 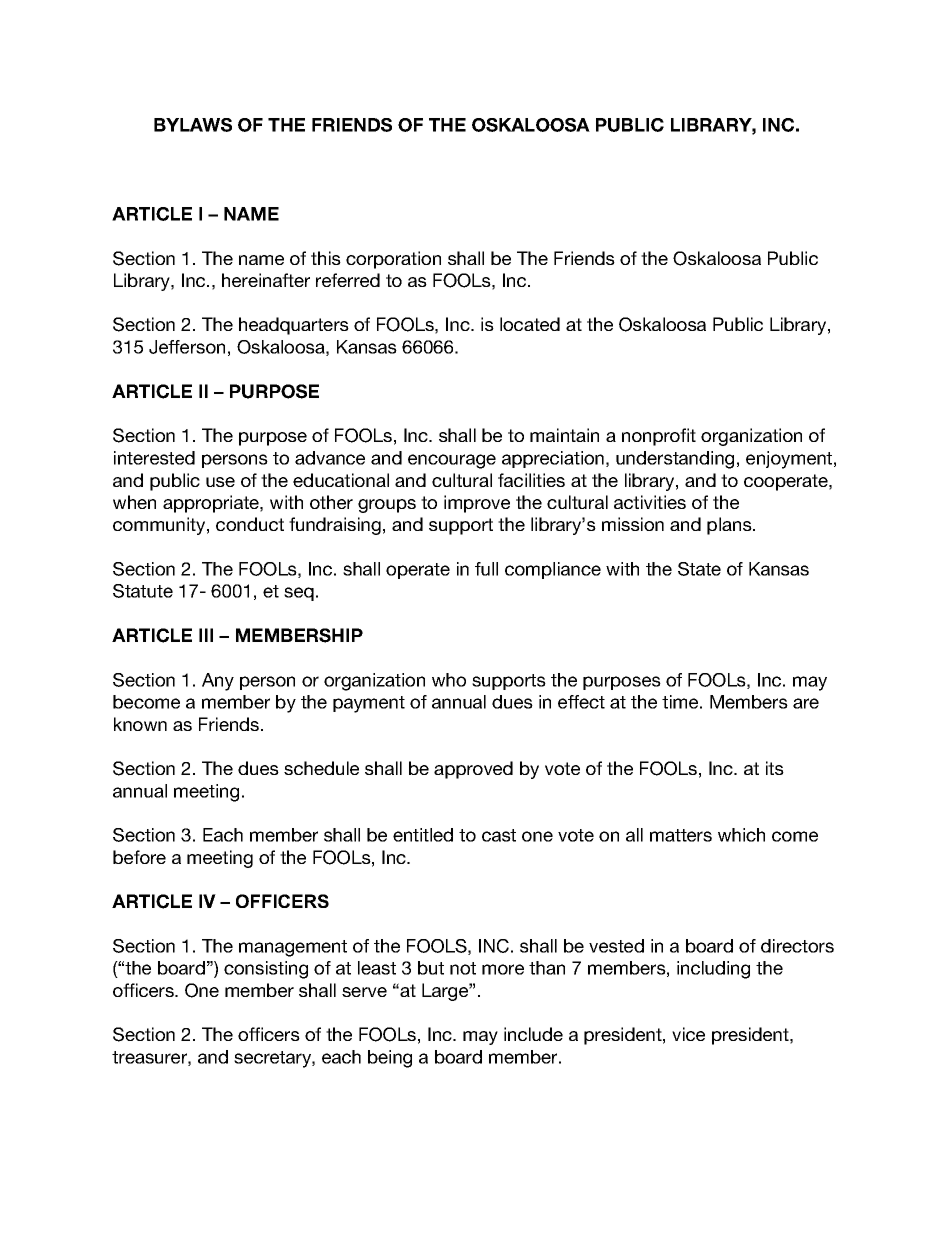 I want to click on include, so click(x=533, y=1034).
